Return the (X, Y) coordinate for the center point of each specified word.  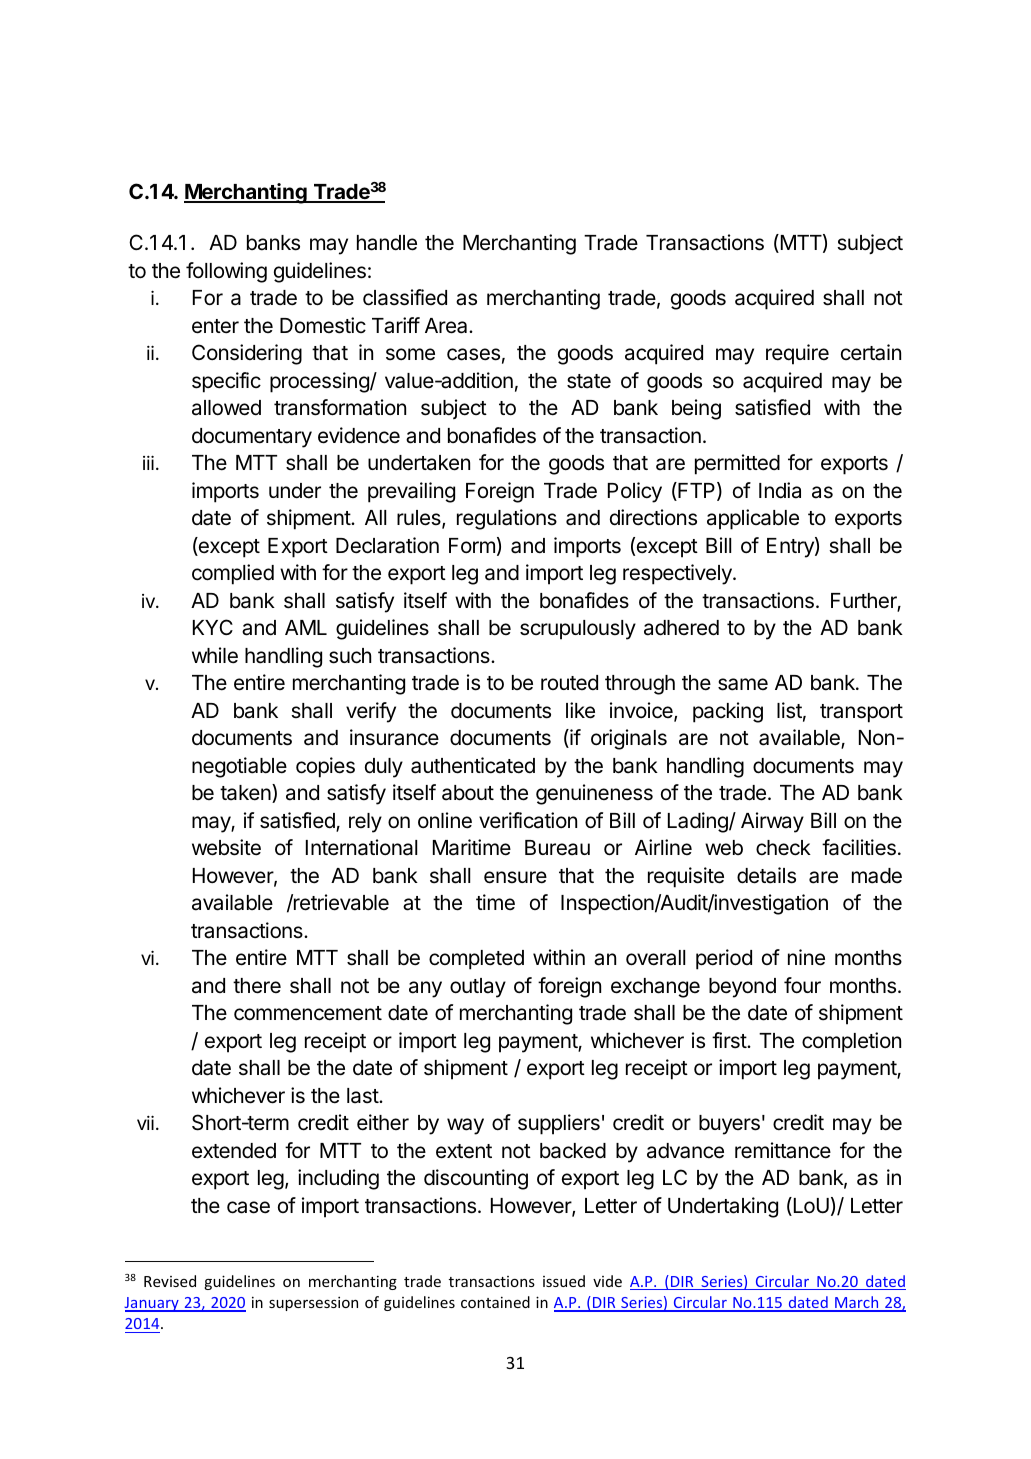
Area (447, 326)
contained (495, 1302)
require (797, 354)
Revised (170, 1281)
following (226, 272)
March (857, 1303)
